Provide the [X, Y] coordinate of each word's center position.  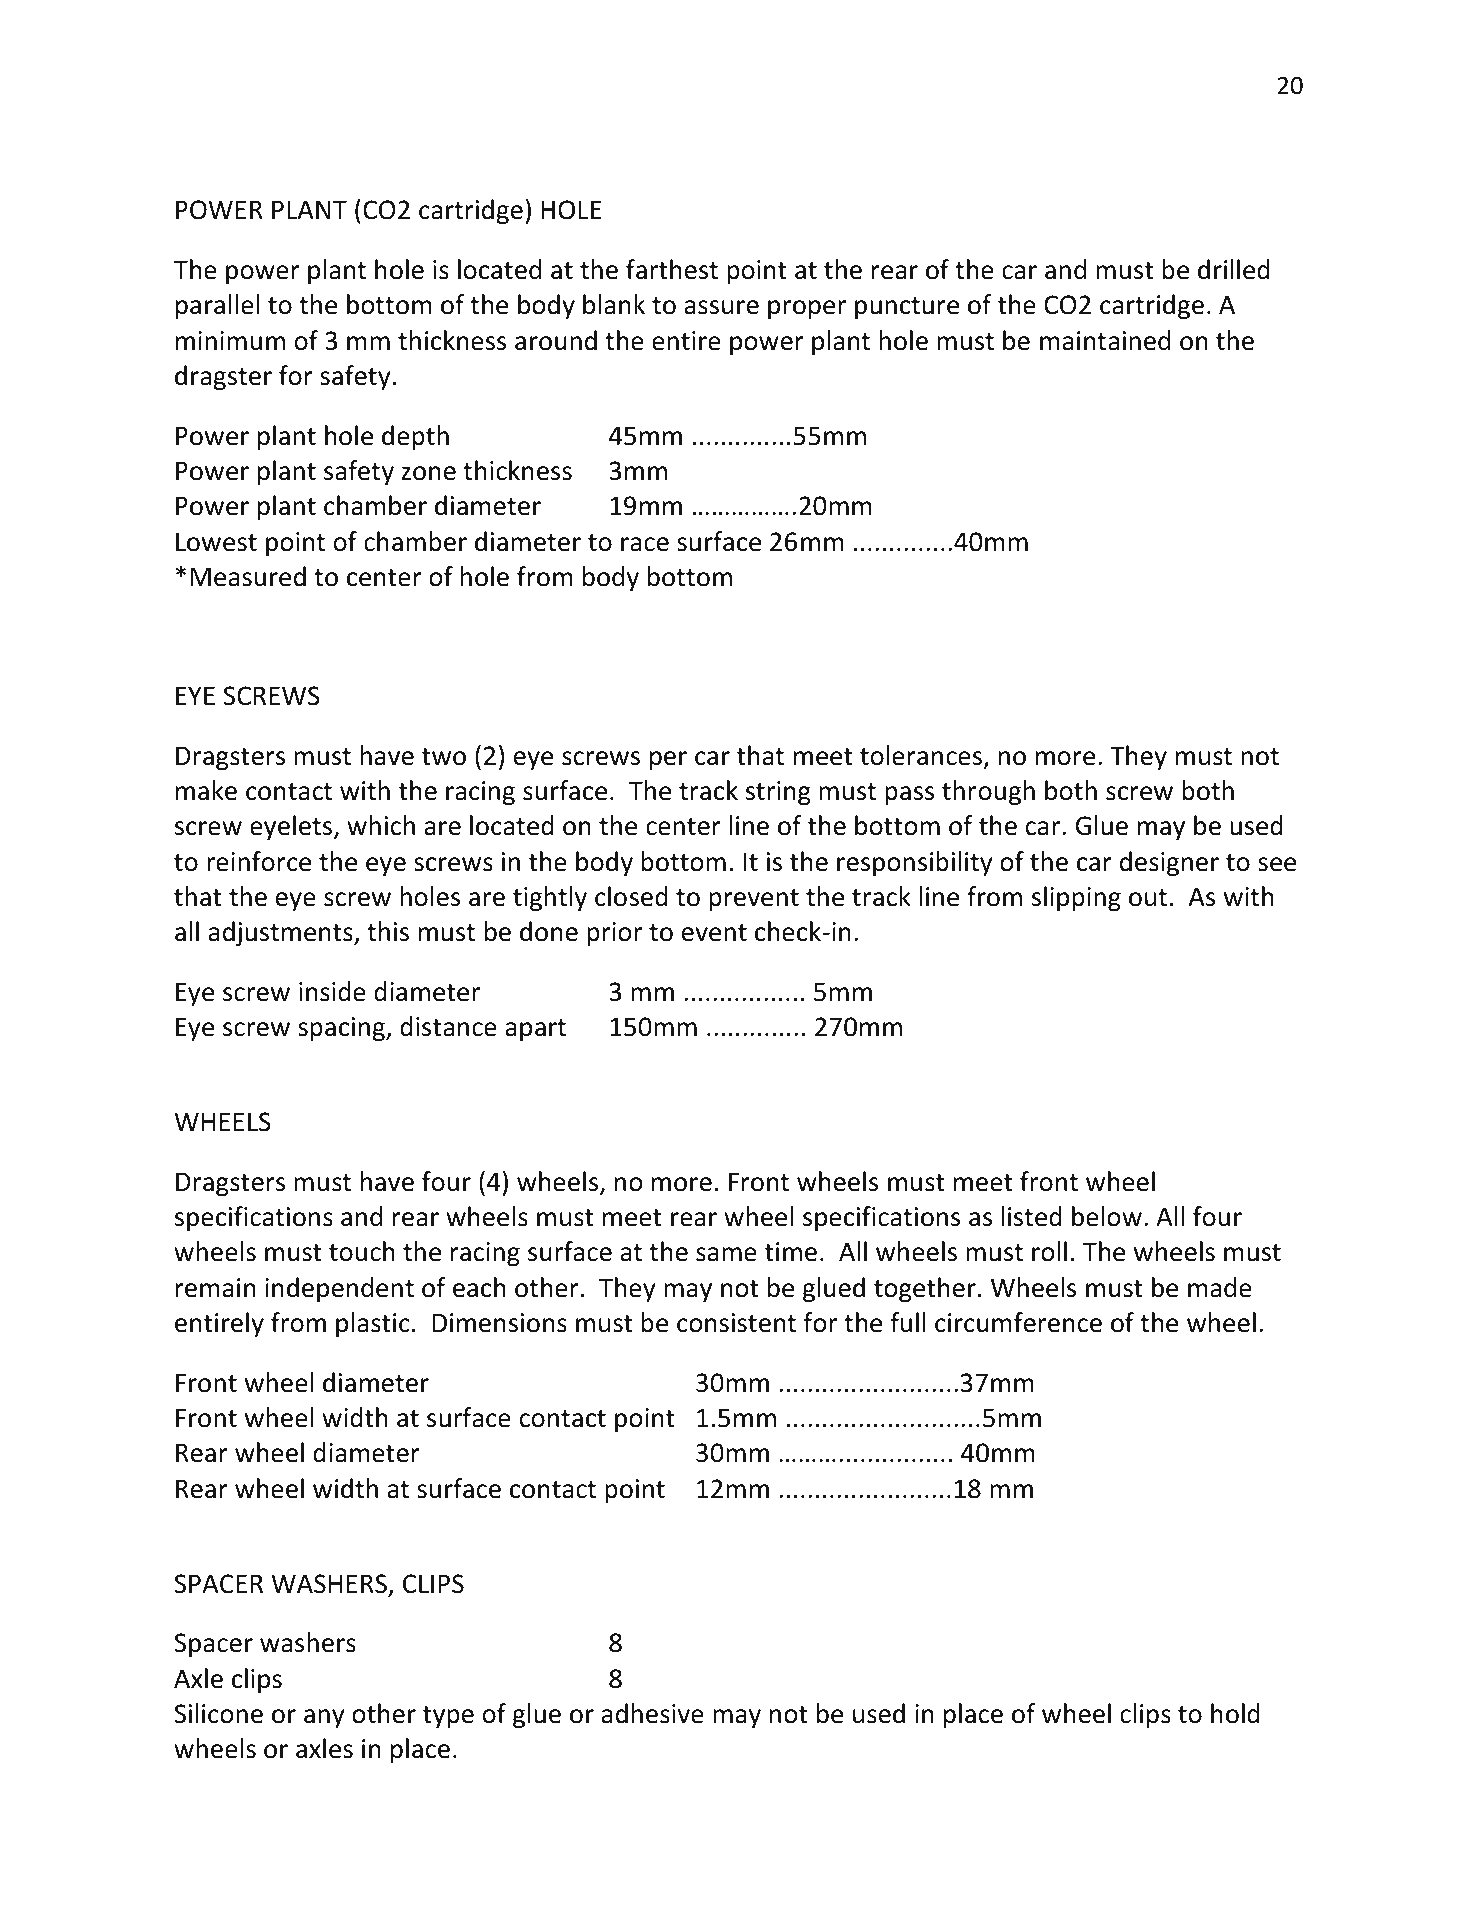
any [324, 1718]
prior [614, 934]
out [1148, 898]
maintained [1105, 340]
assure [722, 307]
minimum [230, 341]
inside [332, 991]
